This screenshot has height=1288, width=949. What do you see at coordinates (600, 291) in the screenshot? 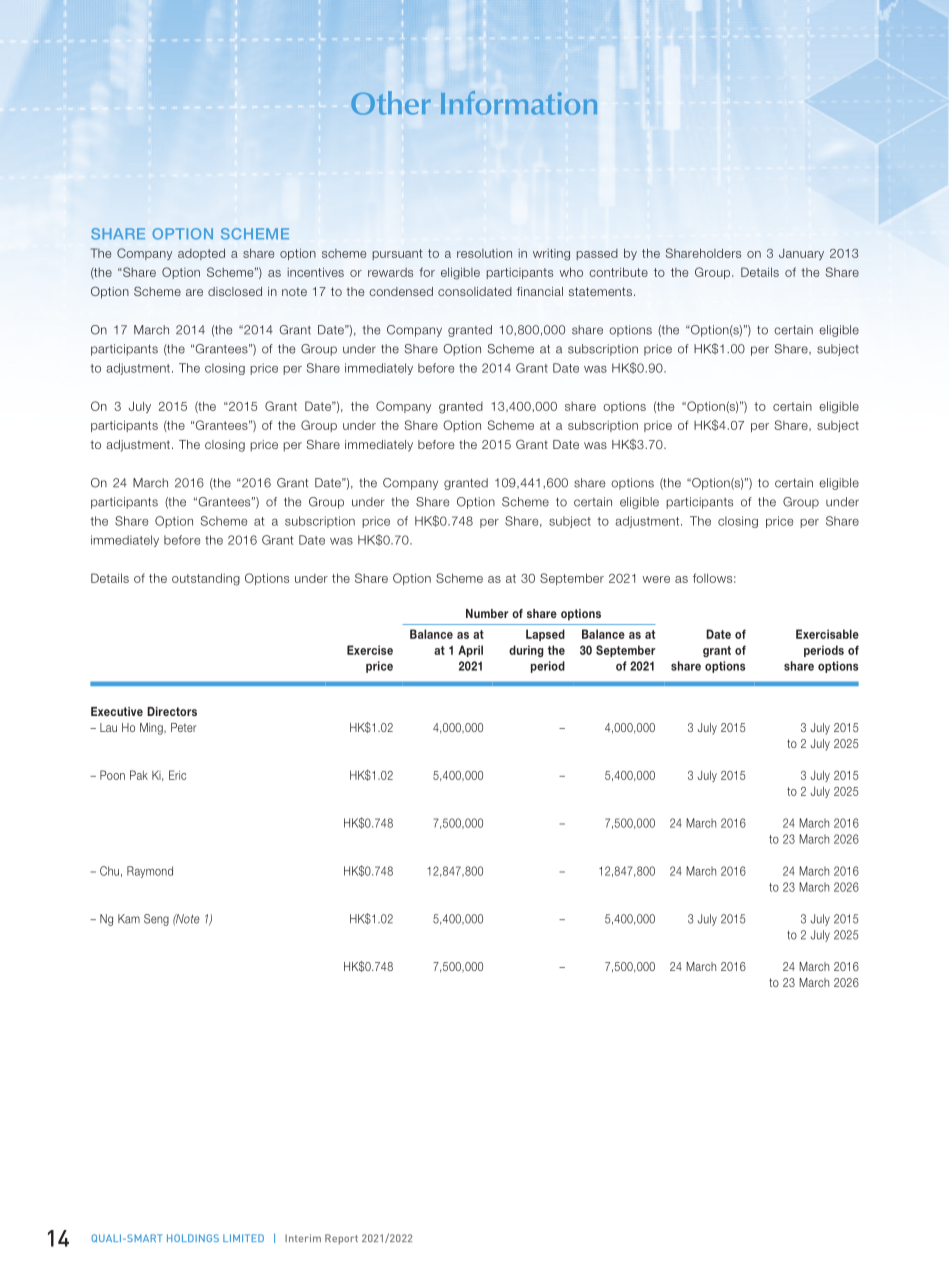
I see `statements` at bounding box center [600, 291].
